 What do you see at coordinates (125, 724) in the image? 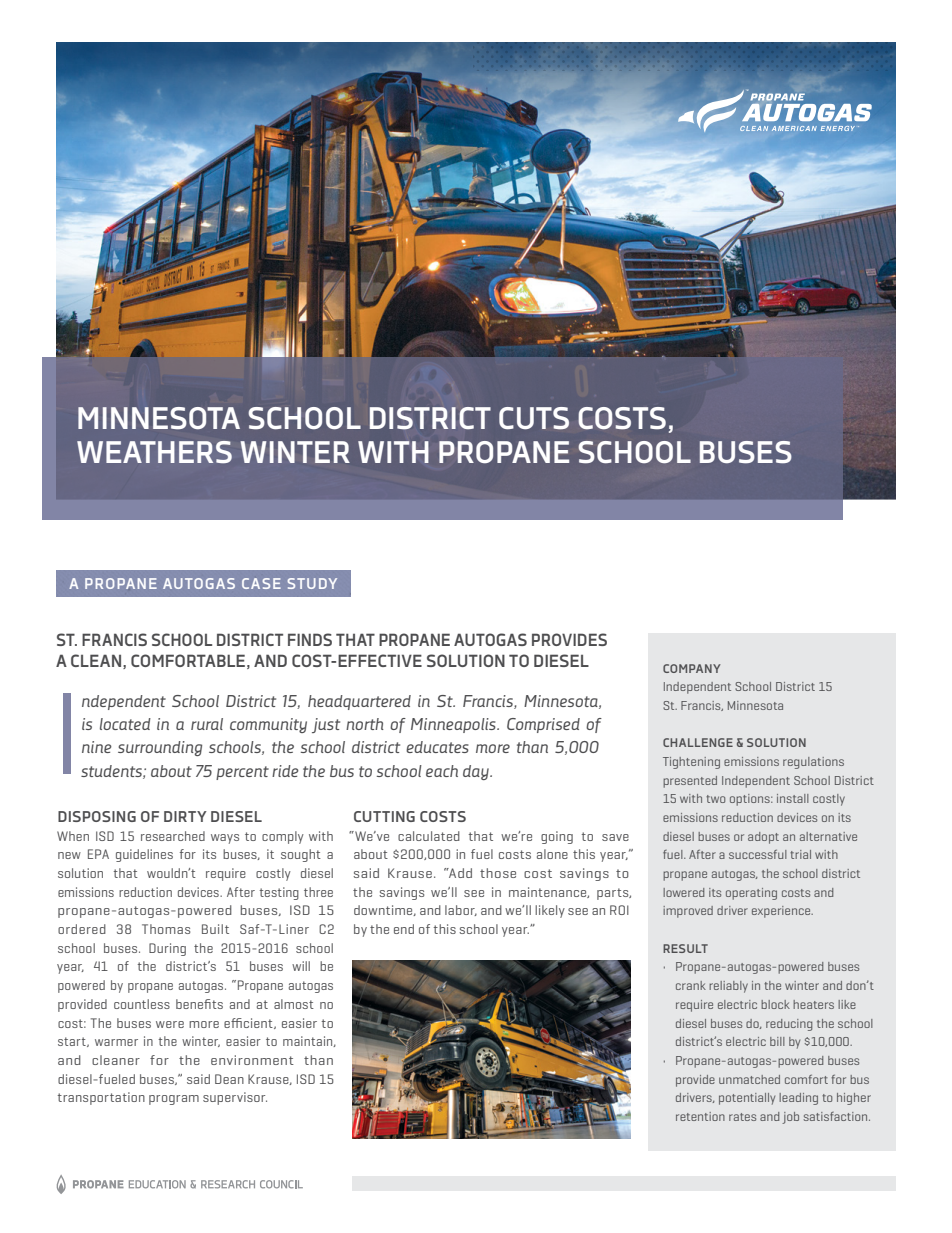
I see `located` at bounding box center [125, 724].
